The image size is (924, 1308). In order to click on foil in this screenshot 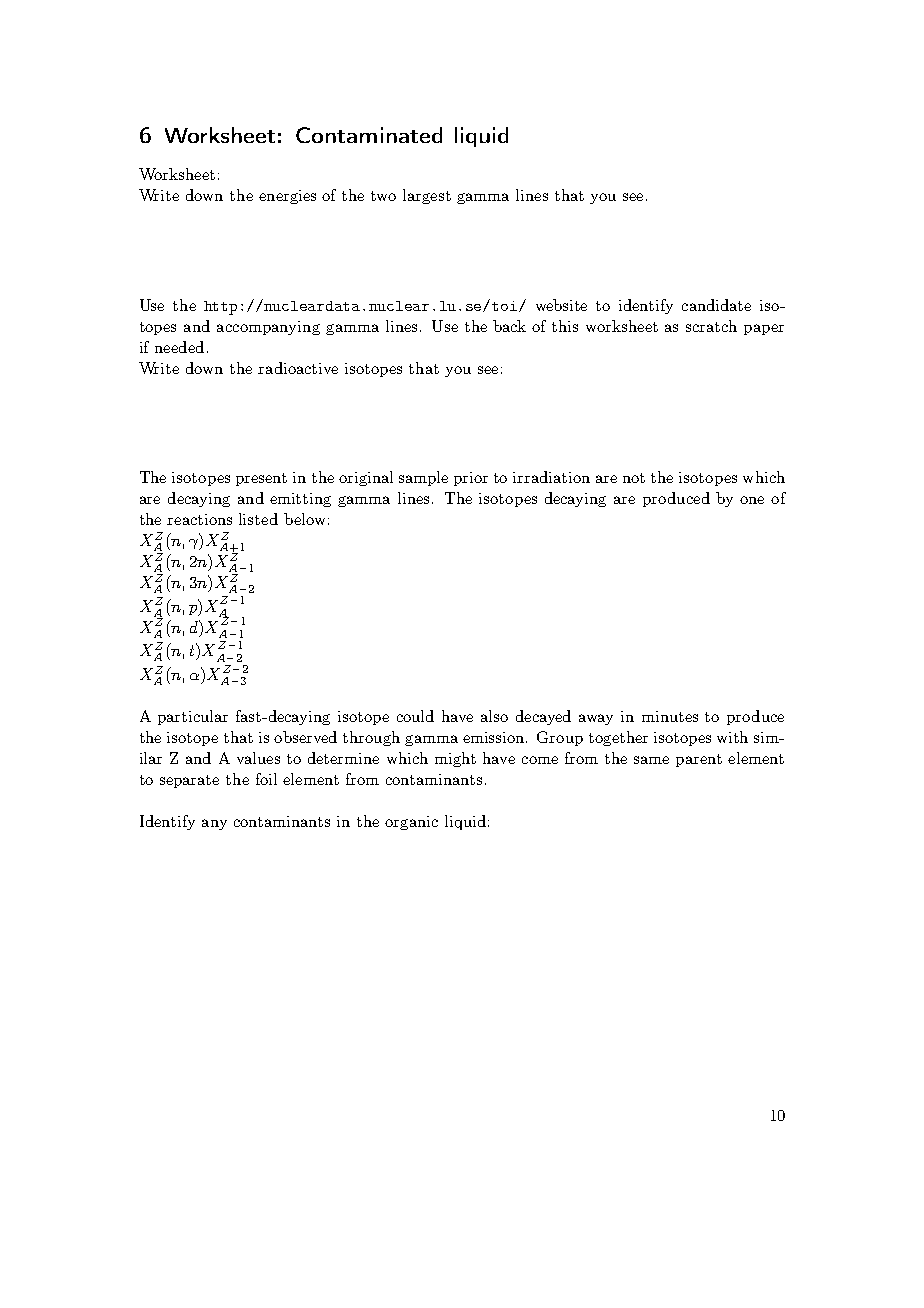, I will do `click(266, 779)`.
